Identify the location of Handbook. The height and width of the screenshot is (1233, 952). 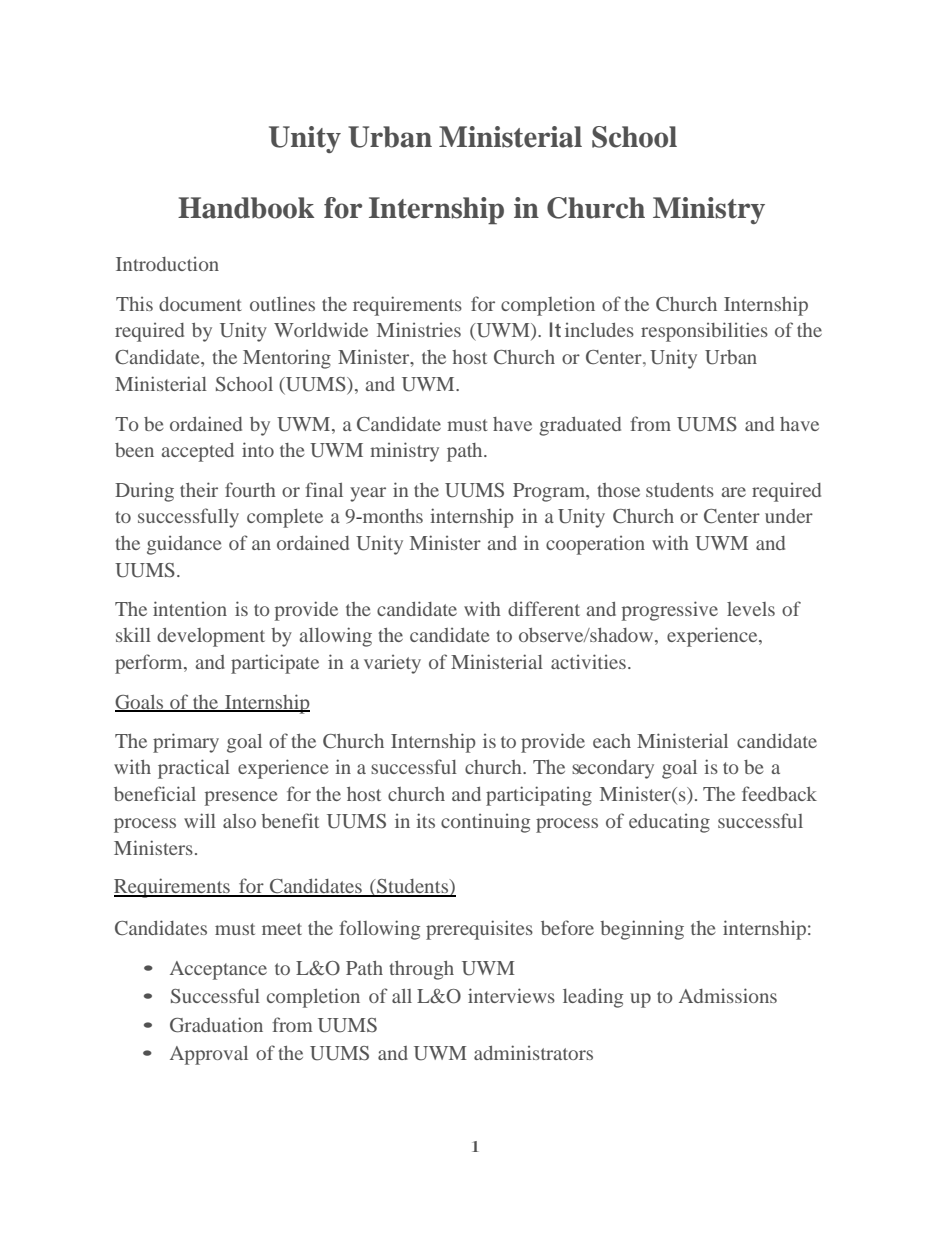
(246, 208).
